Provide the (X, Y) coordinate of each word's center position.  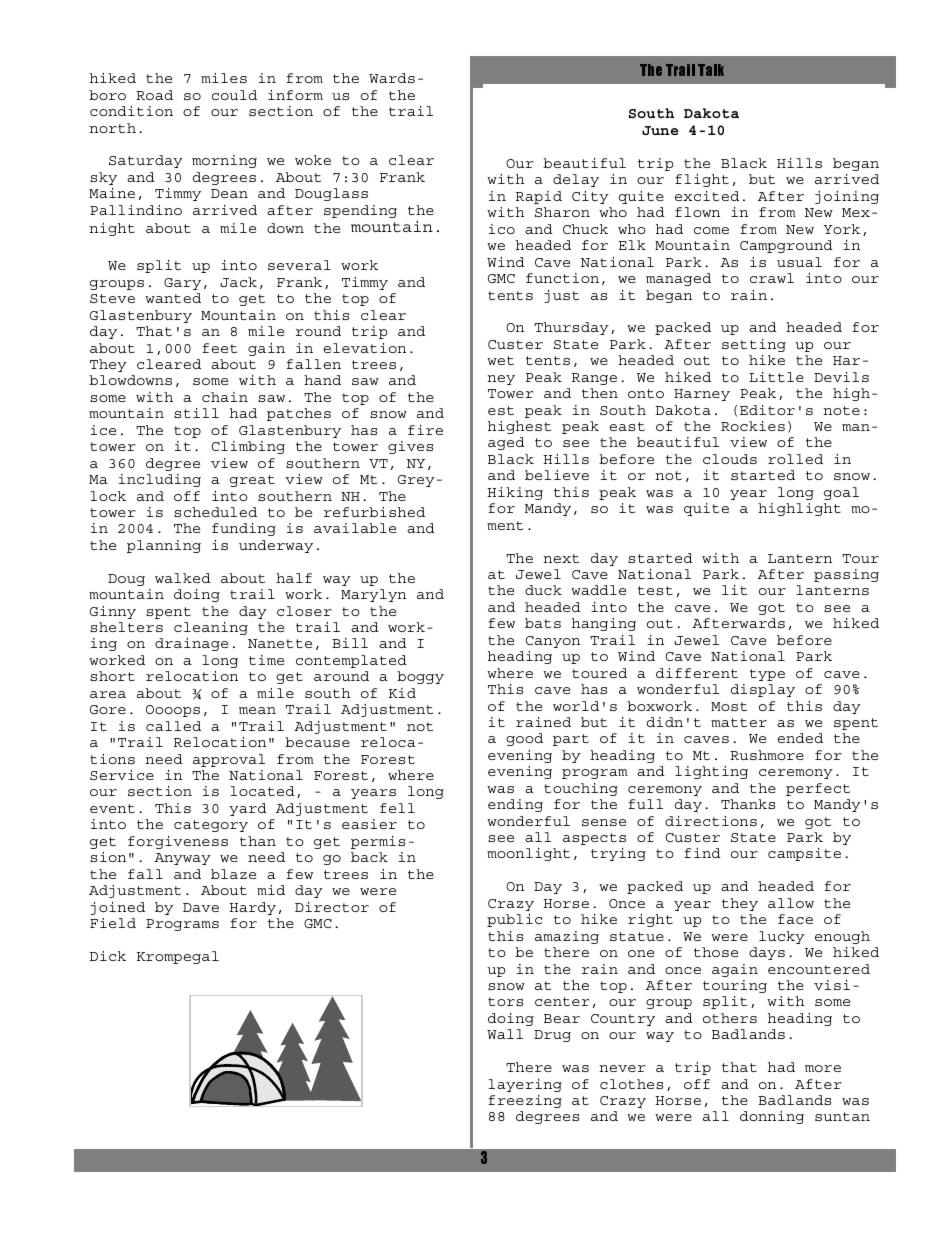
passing (846, 575)
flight (702, 180)
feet (219, 348)
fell (397, 808)
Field (113, 923)
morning (224, 161)
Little (776, 377)
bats (543, 623)
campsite (804, 854)
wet (500, 360)
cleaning (211, 628)
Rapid (539, 197)
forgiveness (178, 842)
